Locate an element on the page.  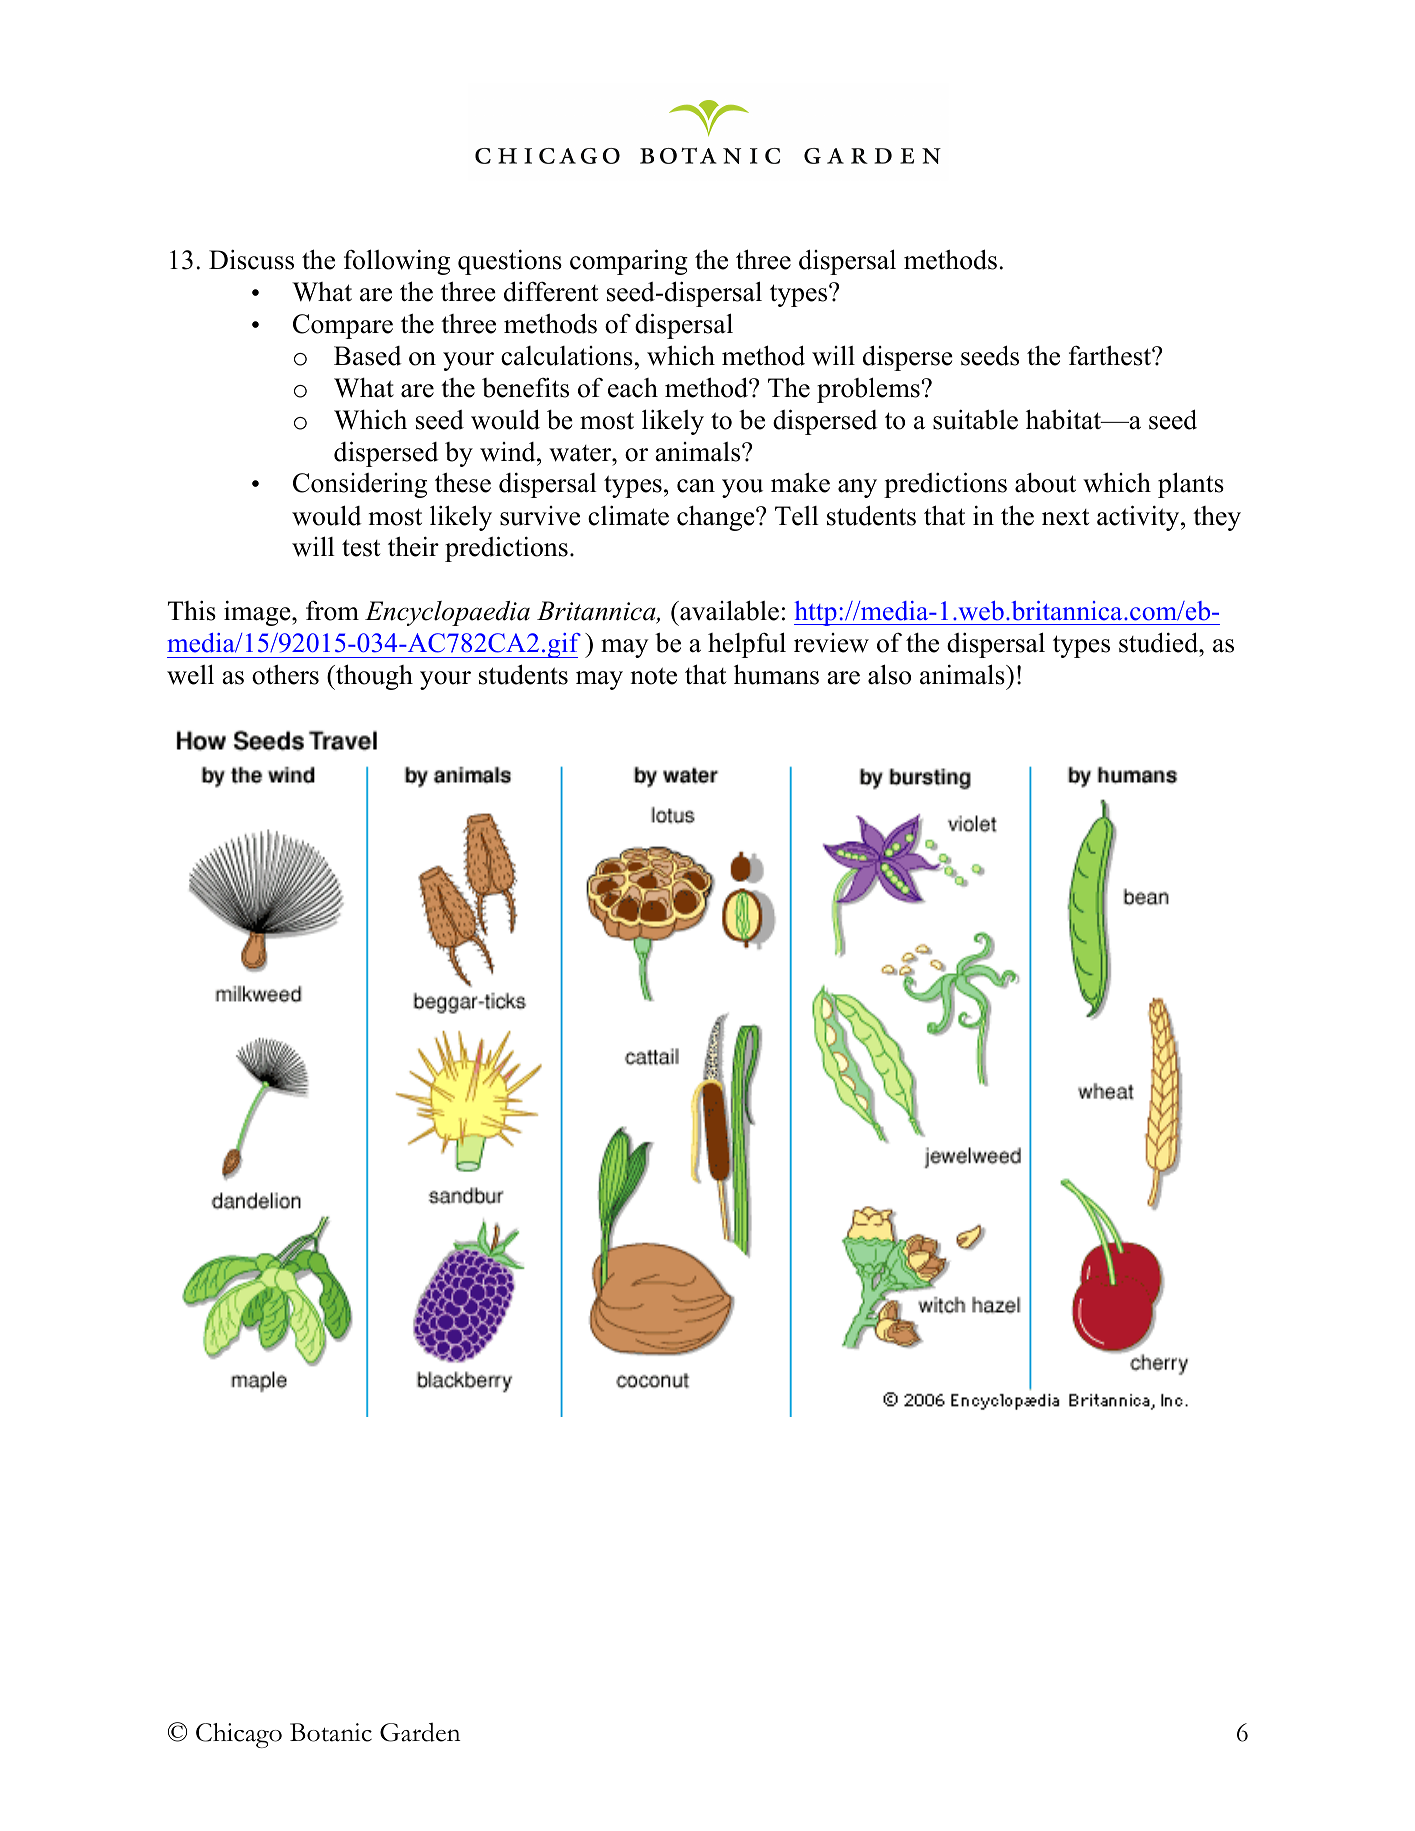
helpful is located at coordinates (747, 645).
